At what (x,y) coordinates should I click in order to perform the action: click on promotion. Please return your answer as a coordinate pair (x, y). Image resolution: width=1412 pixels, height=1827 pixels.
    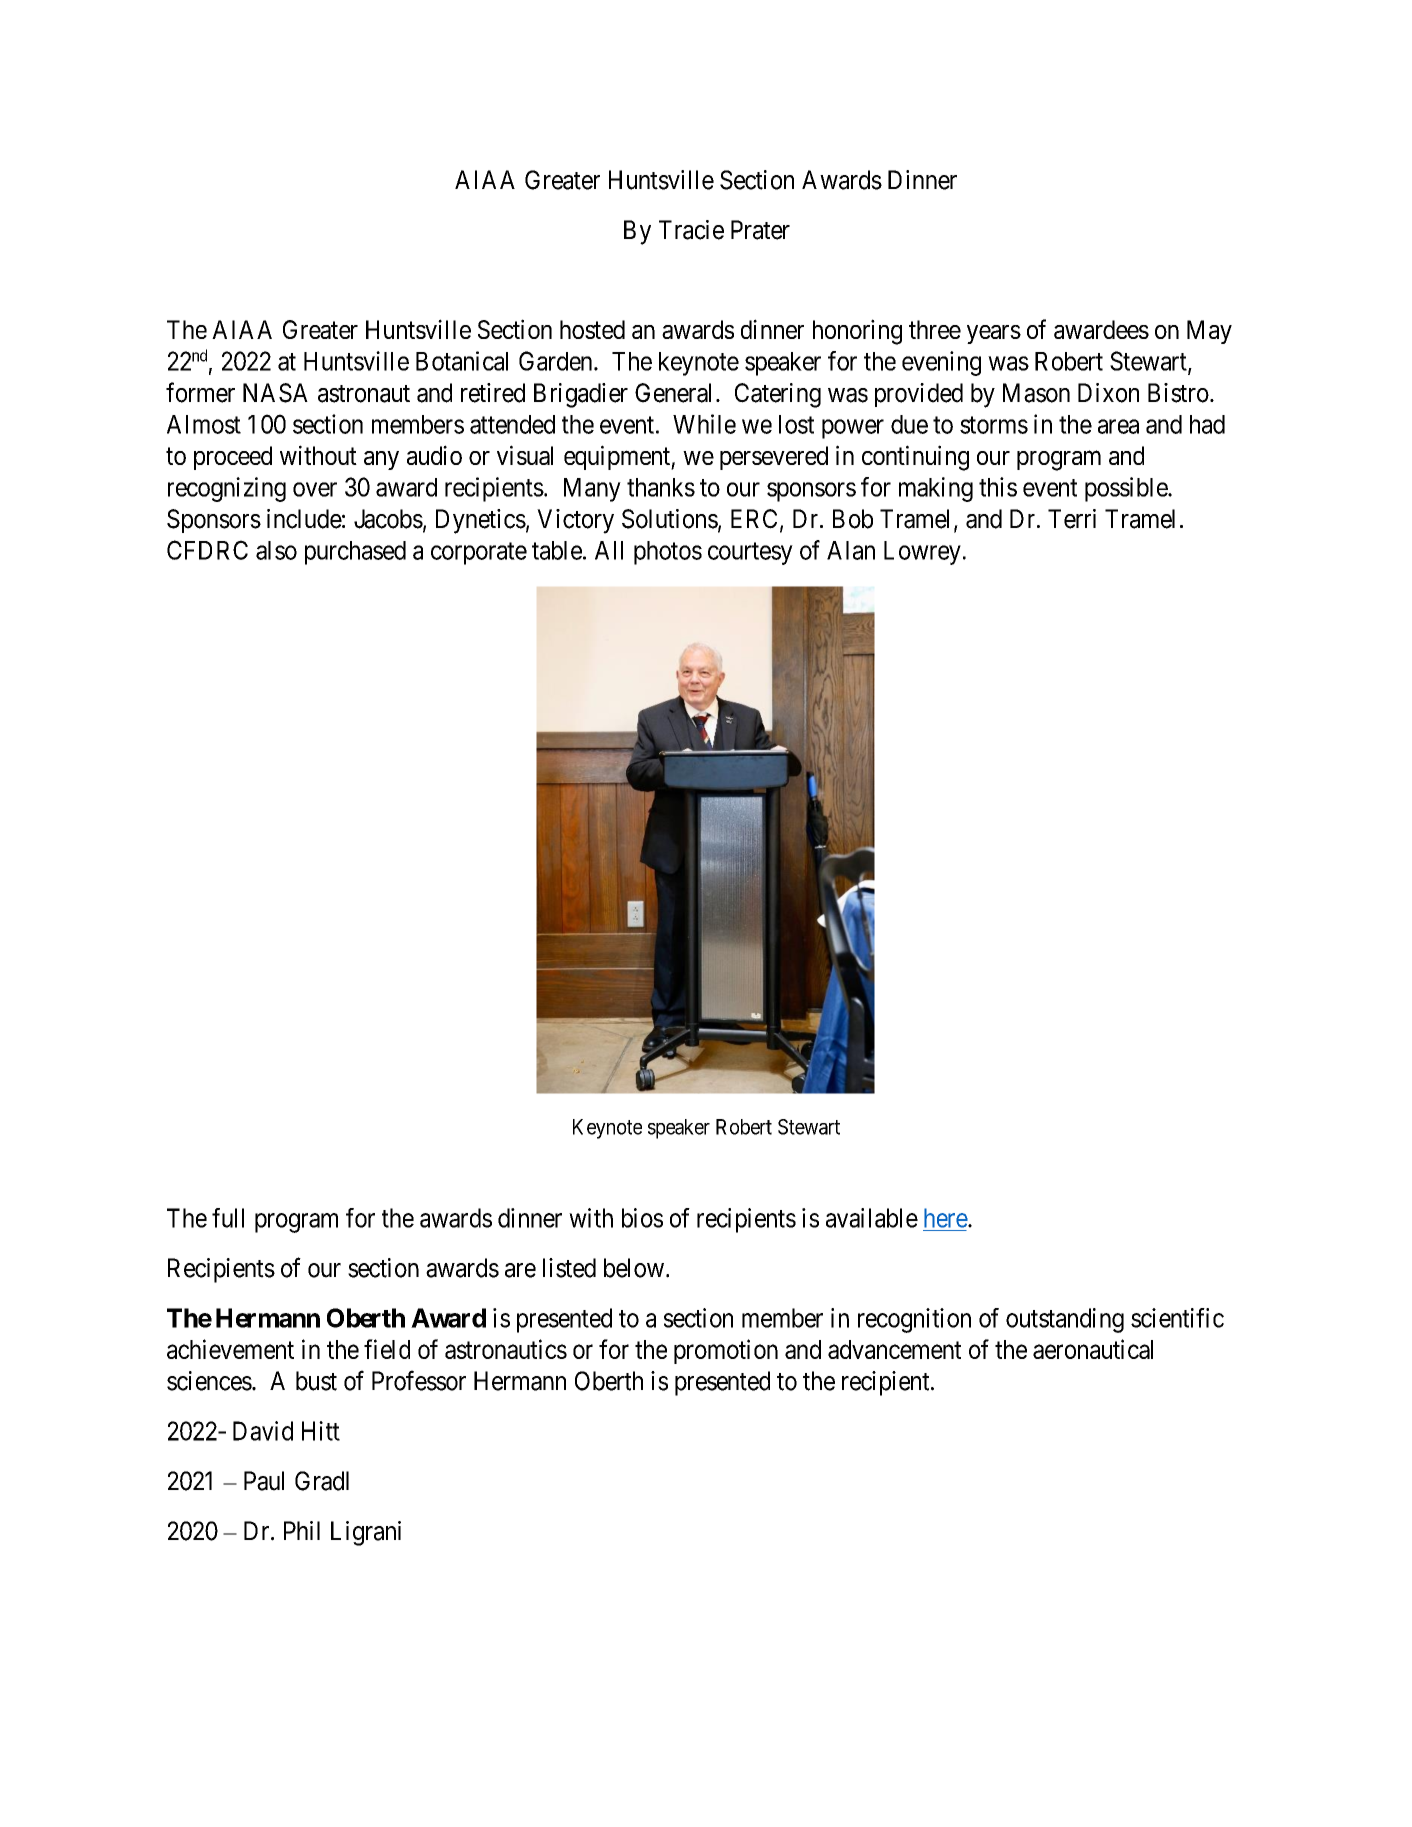
    Looking at the image, I should click on (726, 1351).
